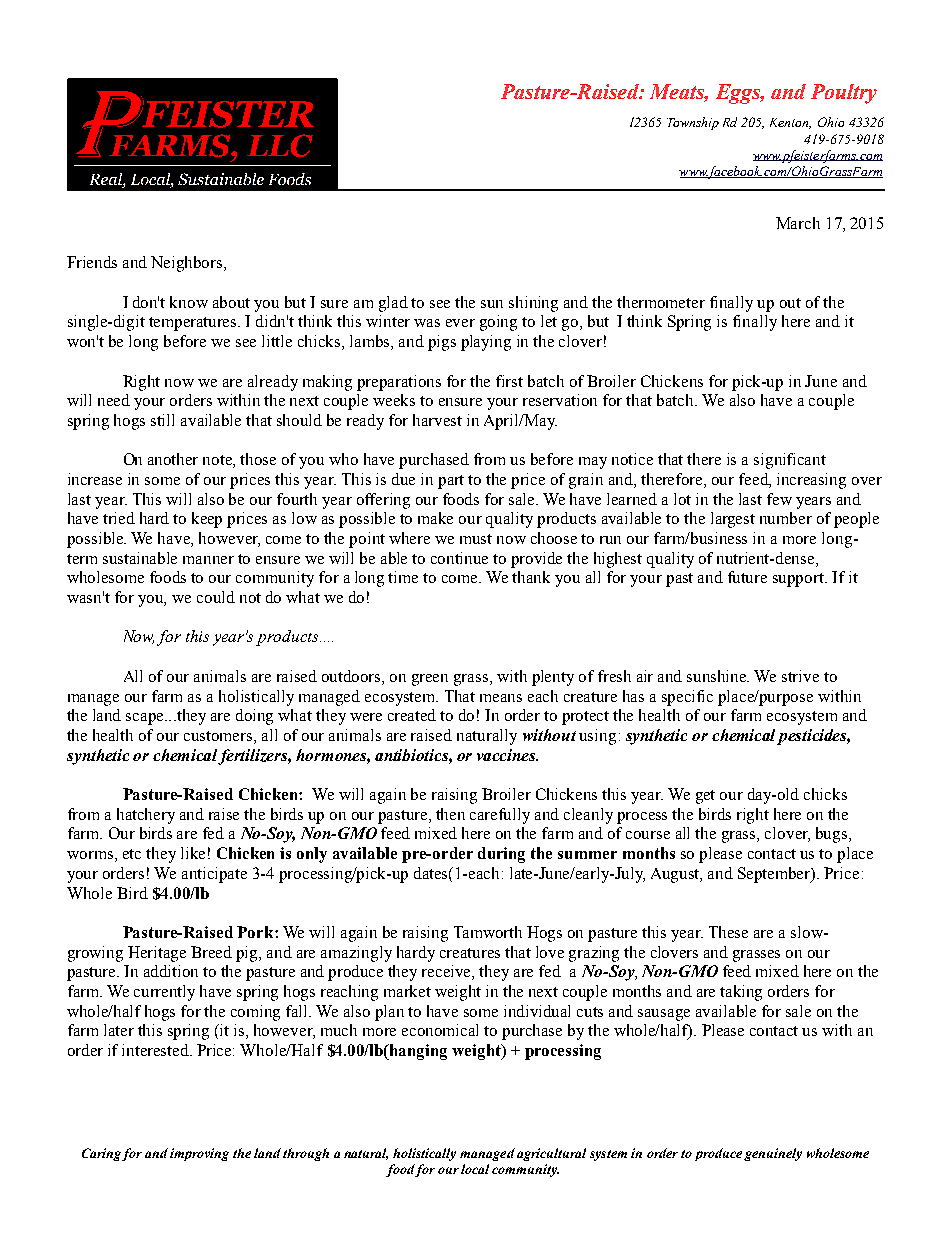 The width and height of the screenshot is (952, 1233). I want to click on part, so click(451, 482).
